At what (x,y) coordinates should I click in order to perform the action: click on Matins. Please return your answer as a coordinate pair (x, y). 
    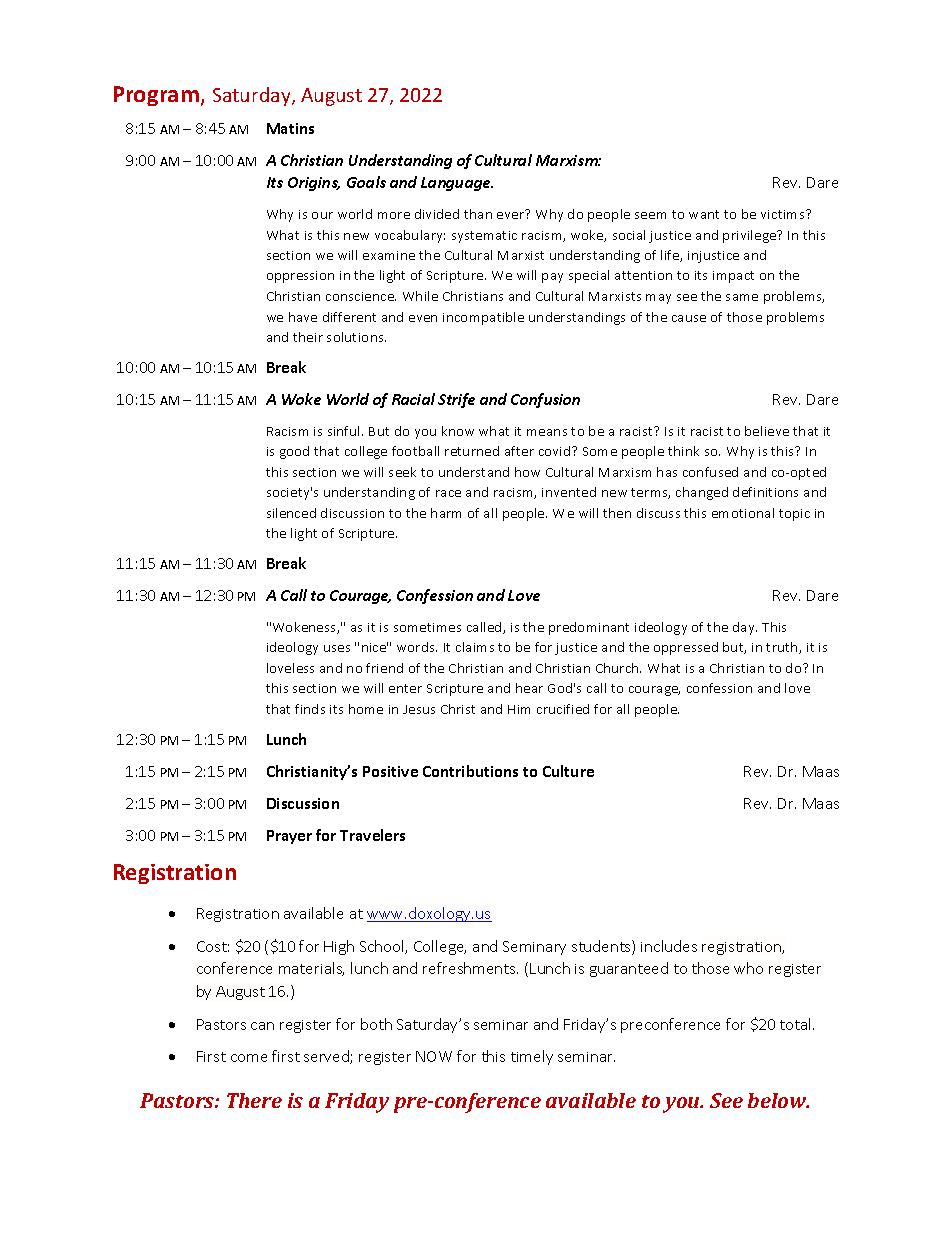
    Looking at the image, I should click on (290, 128).
